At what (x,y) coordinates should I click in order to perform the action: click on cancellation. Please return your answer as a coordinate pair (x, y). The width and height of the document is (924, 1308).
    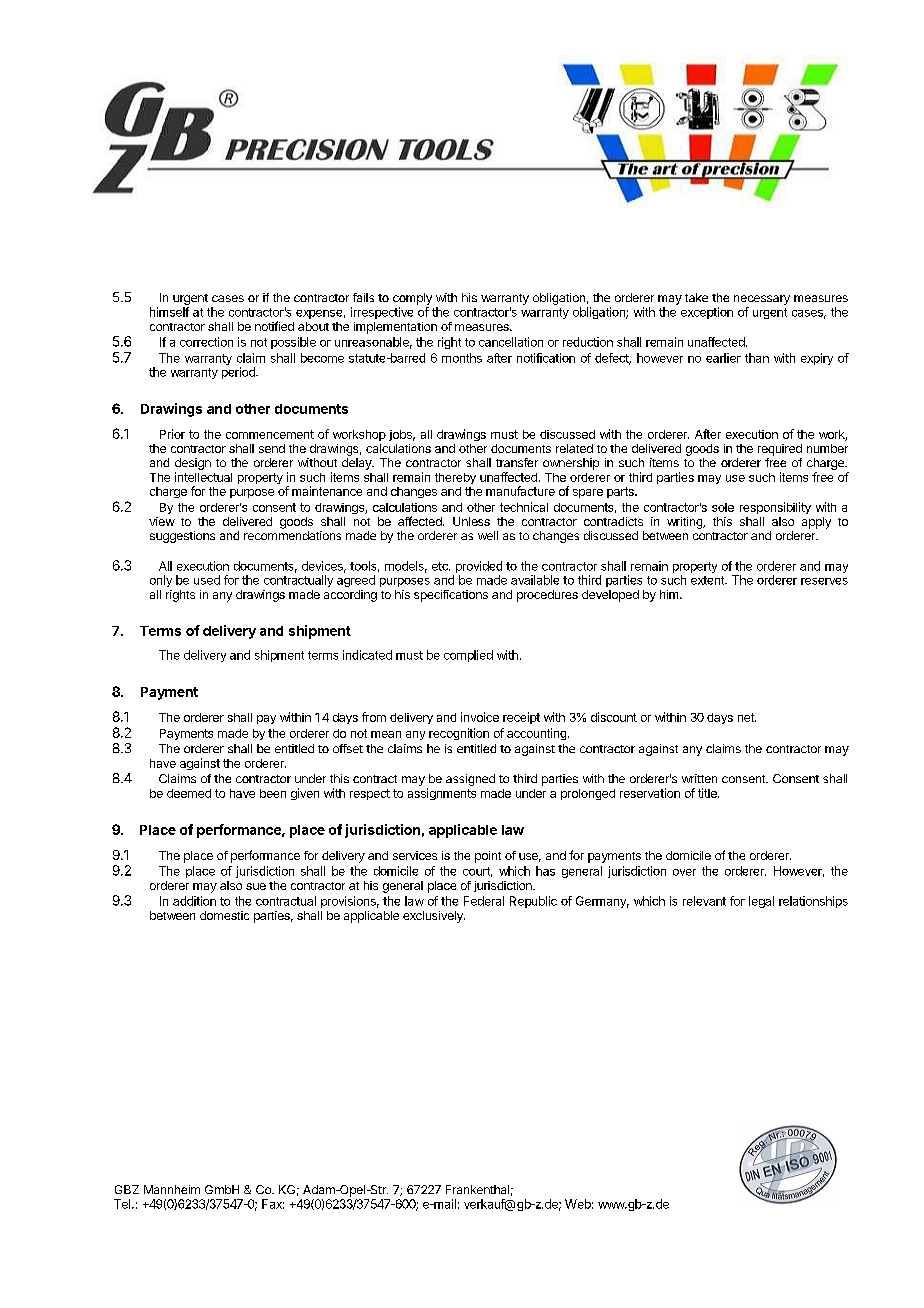
    Looking at the image, I should click on (511, 342).
